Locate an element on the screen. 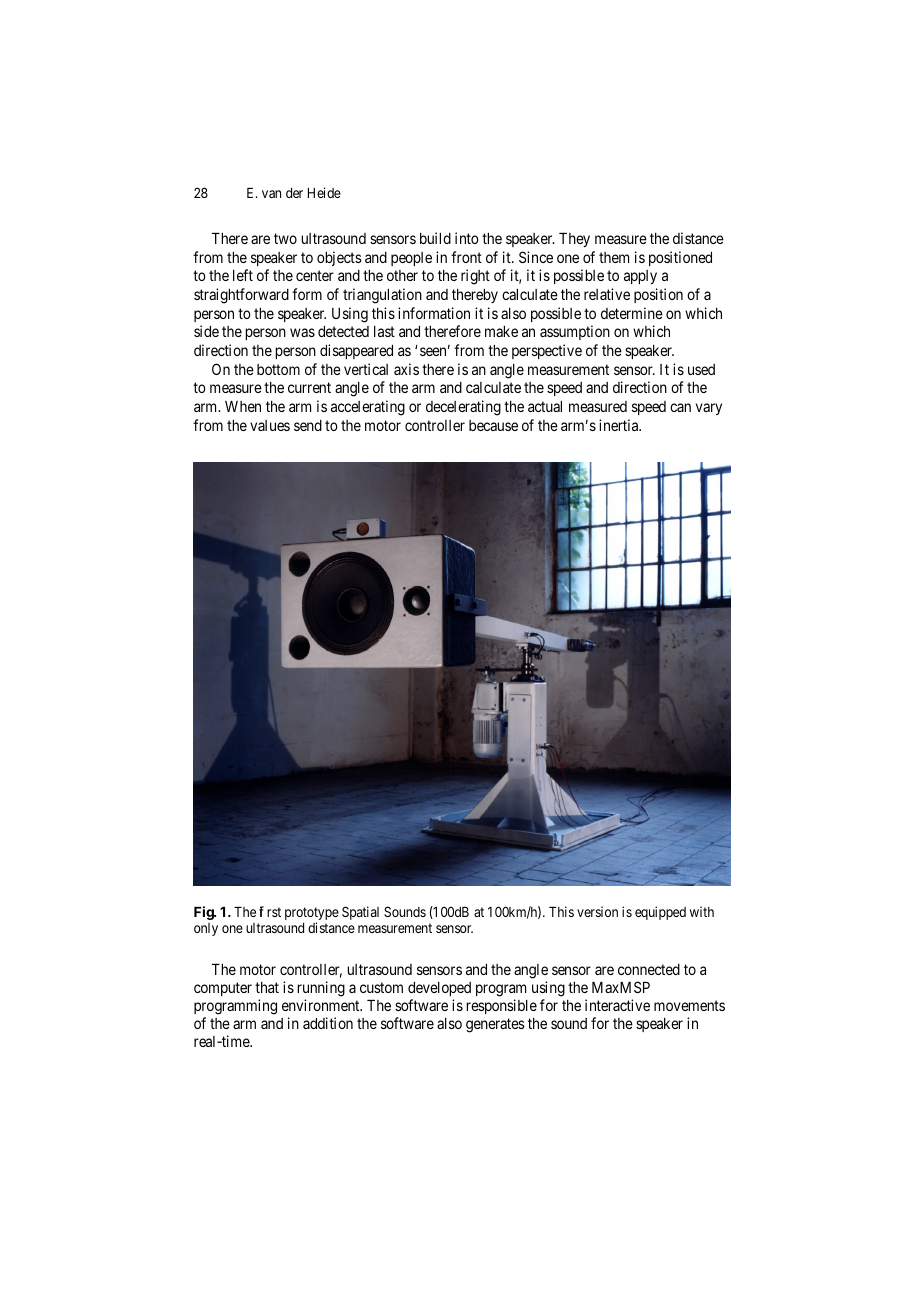 This screenshot has height=1308, width=924. because is located at coordinates (493, 425).
